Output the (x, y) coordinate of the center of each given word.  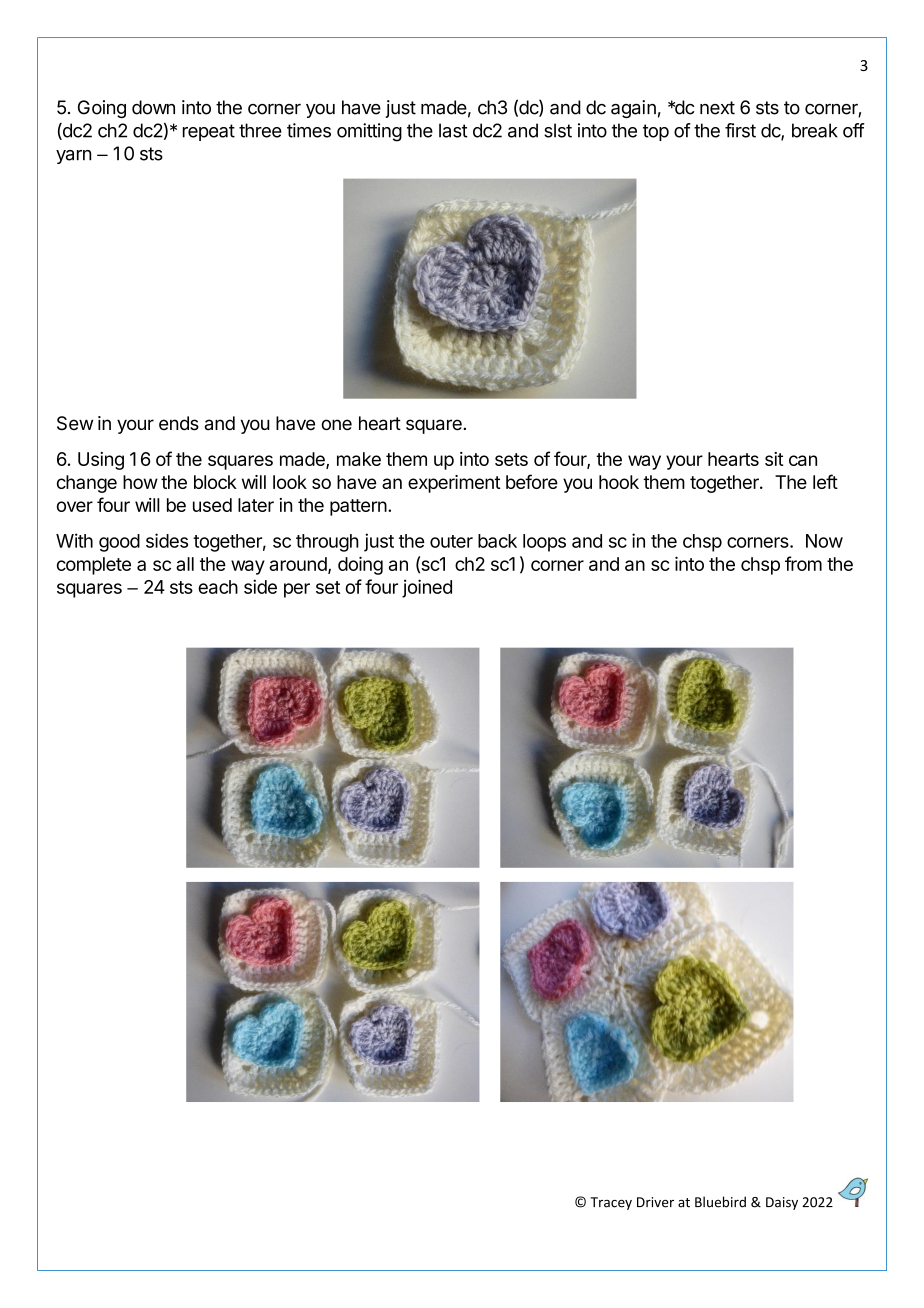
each (218, 587)
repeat (209, 132)
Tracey (611, 1203)
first (740, 130)
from (803, 563)
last (453, 130)
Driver (655, 1202)
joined (427, 588)
